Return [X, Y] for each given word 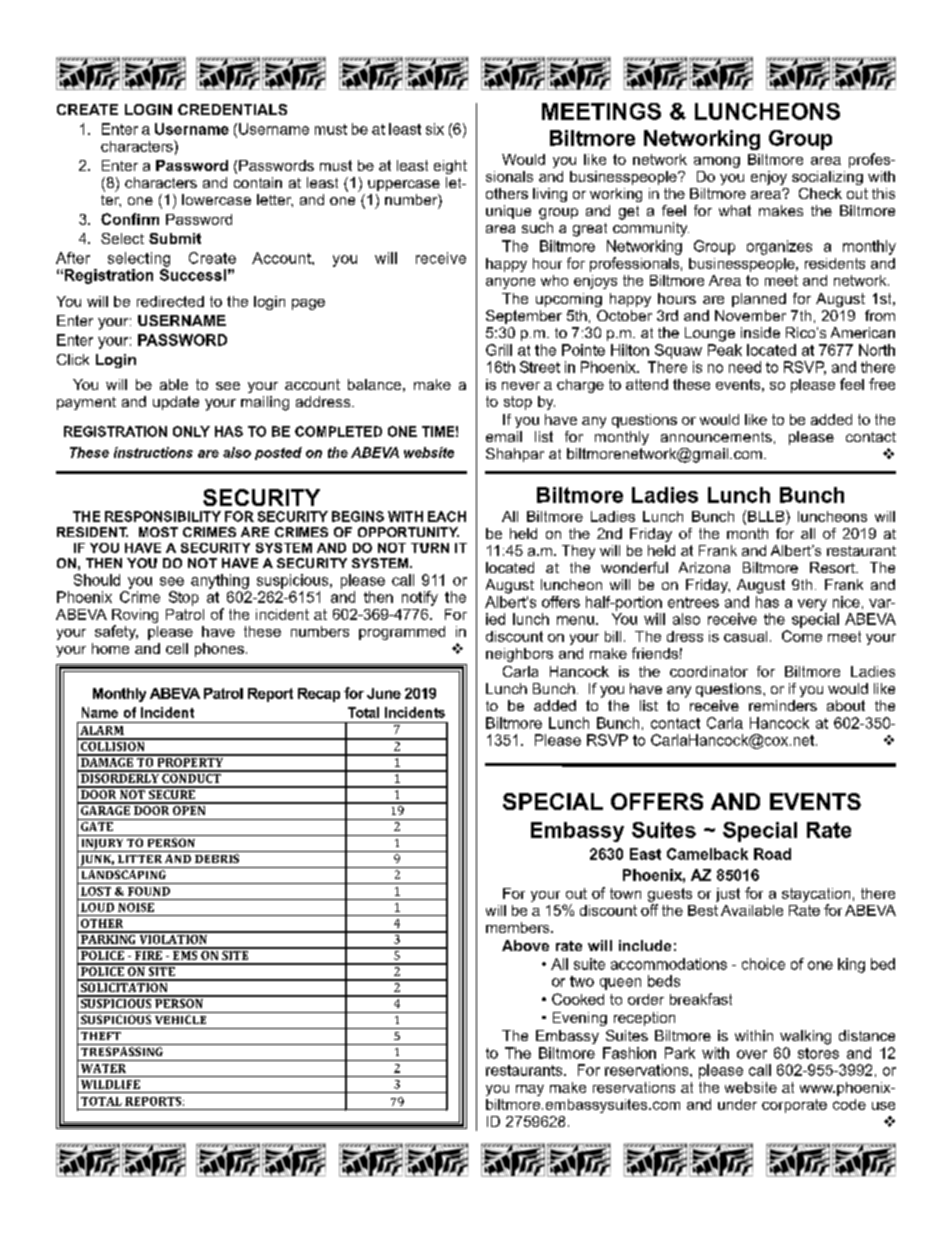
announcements [716, 437]
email [504, 436]
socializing [827, 178]
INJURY [102, 845]
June [384, 693]
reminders [783, 705]
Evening [580, 1019]
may [530, 1090]
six [435, 129]
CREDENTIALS [232, 109]
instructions [153, 452]
